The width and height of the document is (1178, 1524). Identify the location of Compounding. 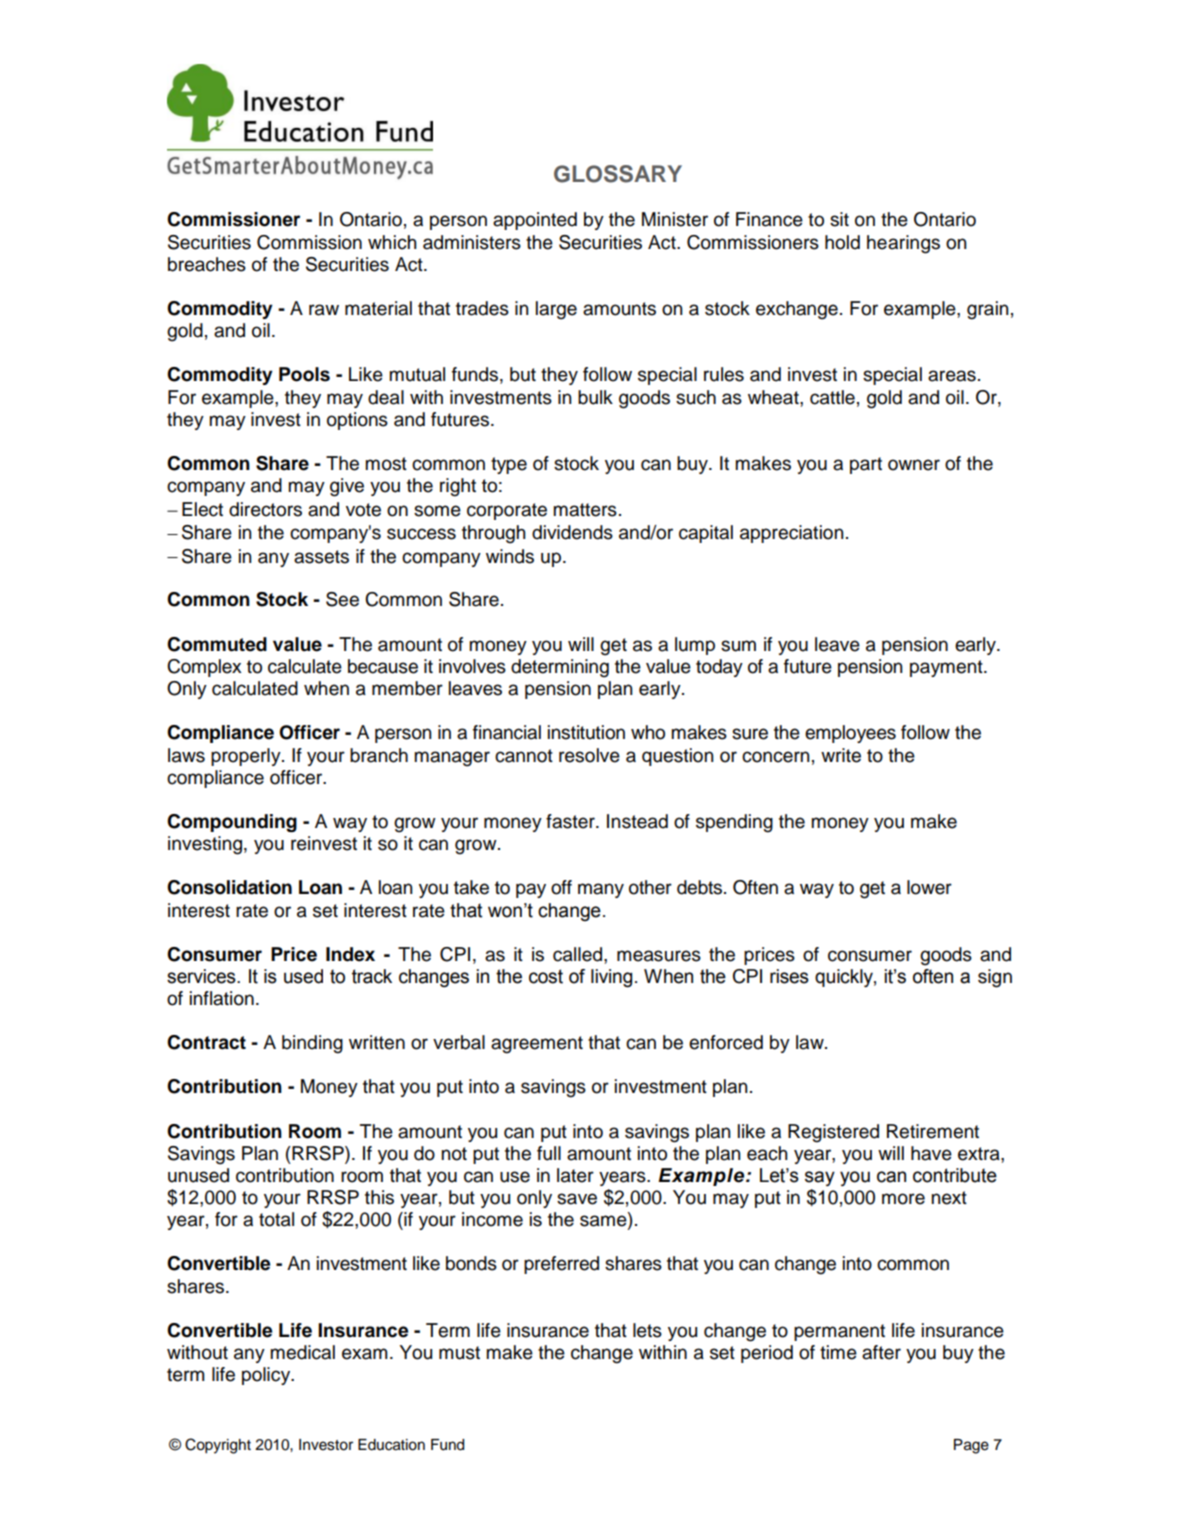
(232, 823).
